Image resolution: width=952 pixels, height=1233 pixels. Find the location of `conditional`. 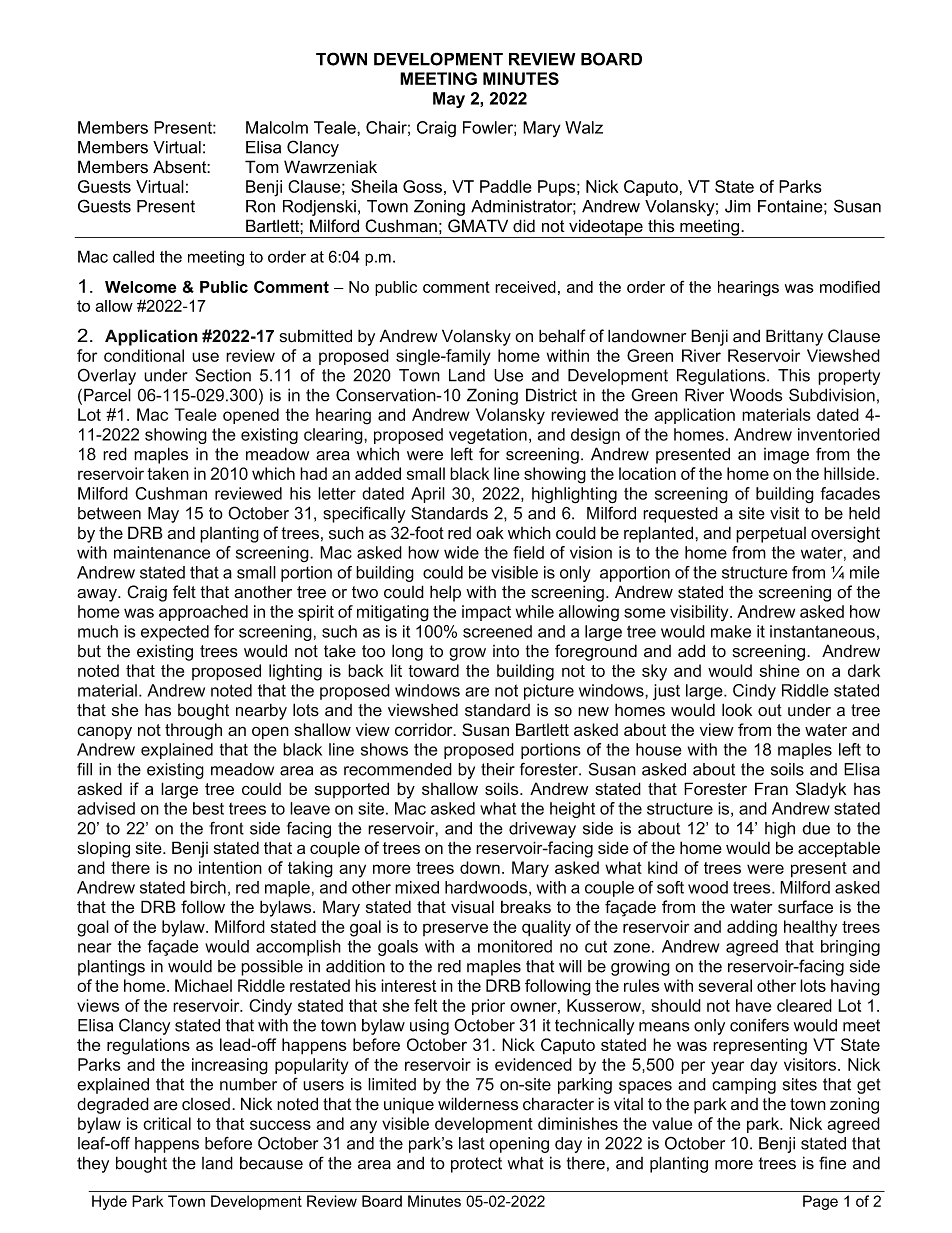

conditional is located at coordinates (144, 355).
